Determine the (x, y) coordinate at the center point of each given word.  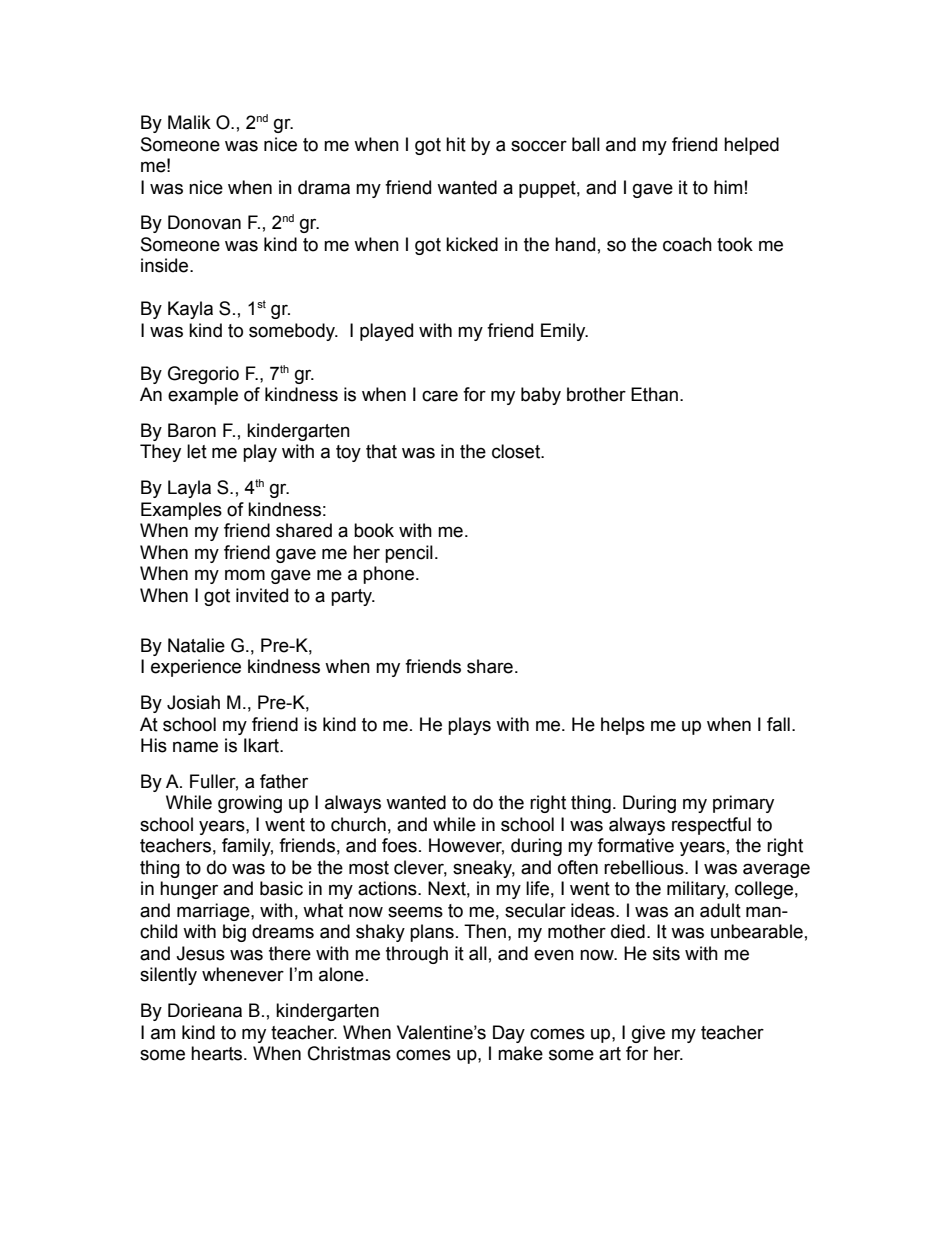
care (440, 396)
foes (399, 845)
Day (509, 1034)
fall (778, 724)
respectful (711, 826)
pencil (409, 554)
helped (751, 146)
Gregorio (203, 375)
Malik (189, 122)
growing (250, 804)
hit (456, 144)
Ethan (654, 394)
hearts (218, 1053)
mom (245, 575)
